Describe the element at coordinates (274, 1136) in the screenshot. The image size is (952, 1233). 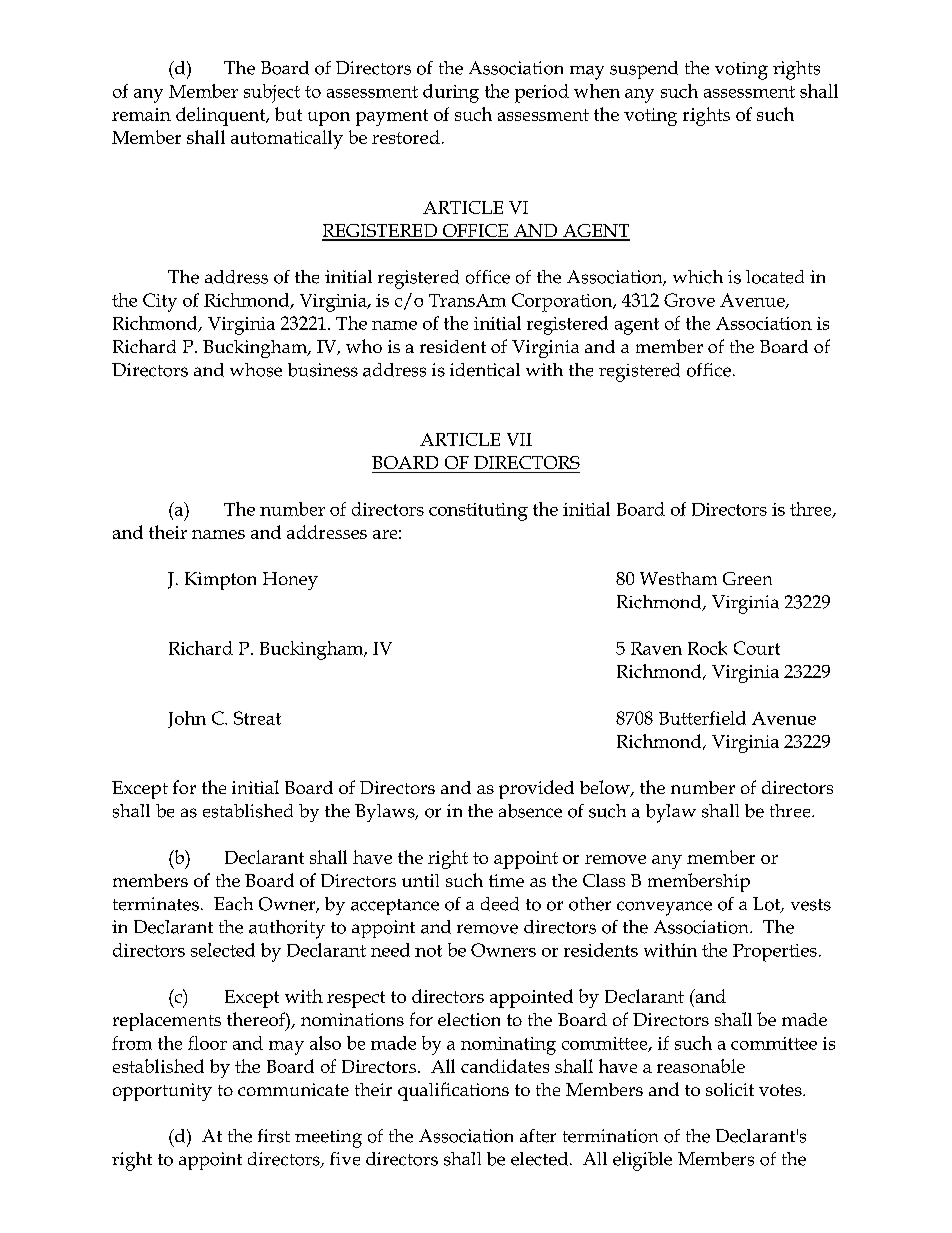
I see `first` at that location.
